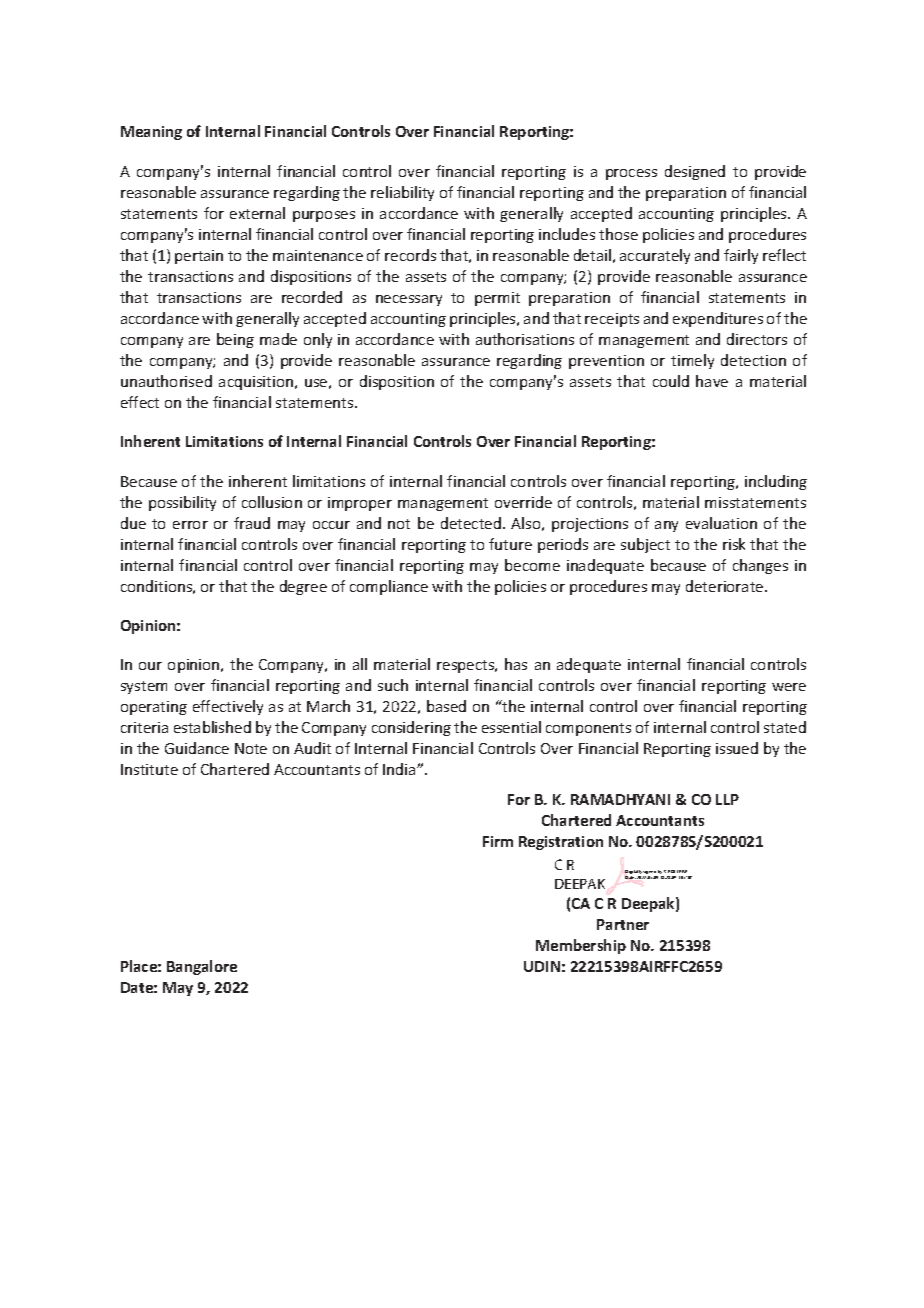  Describe the element at coordinates (631, 174) in the screenshot. I see `process` at that location.
